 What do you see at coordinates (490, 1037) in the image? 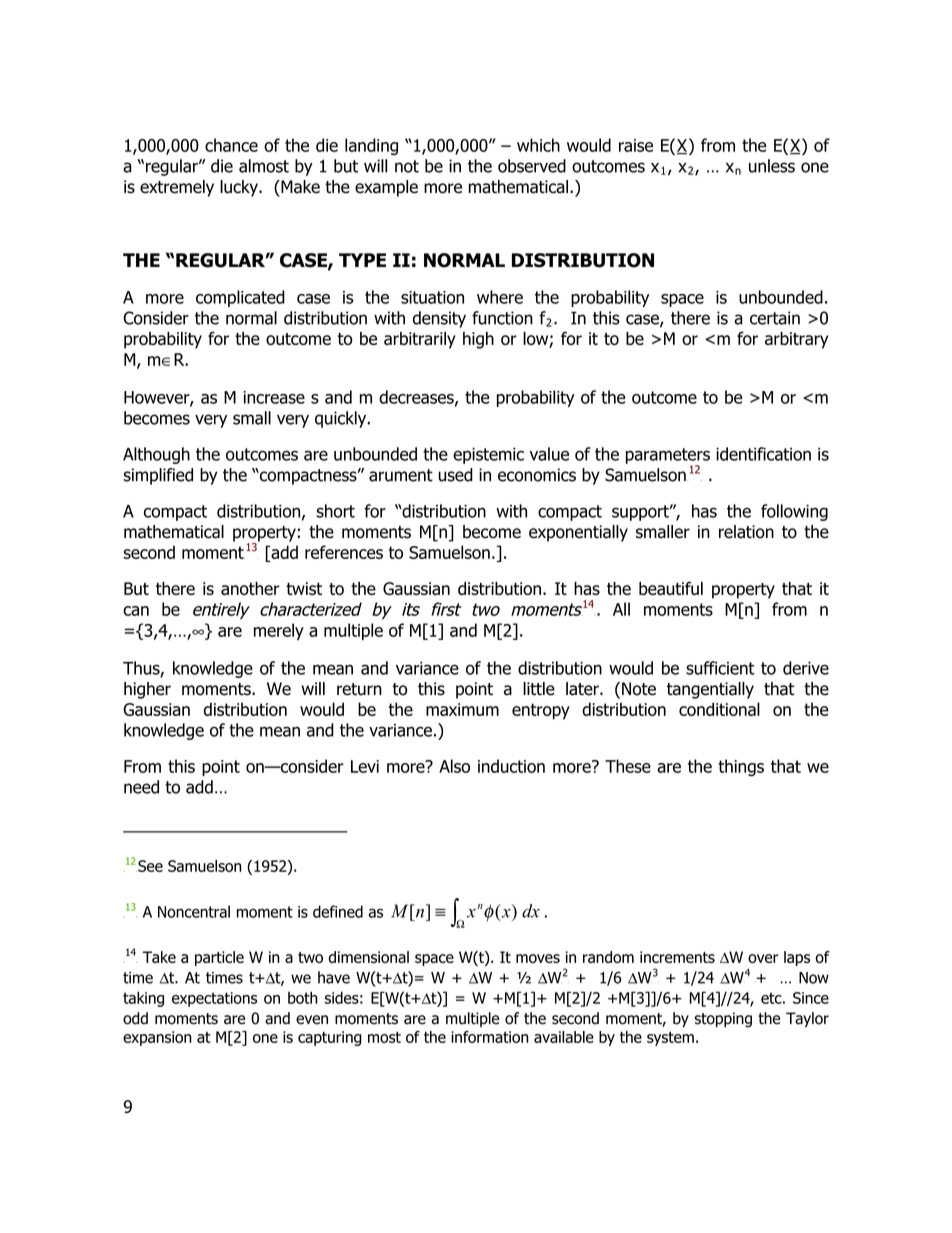
I see `information` at bounding box center [490, 1037].
